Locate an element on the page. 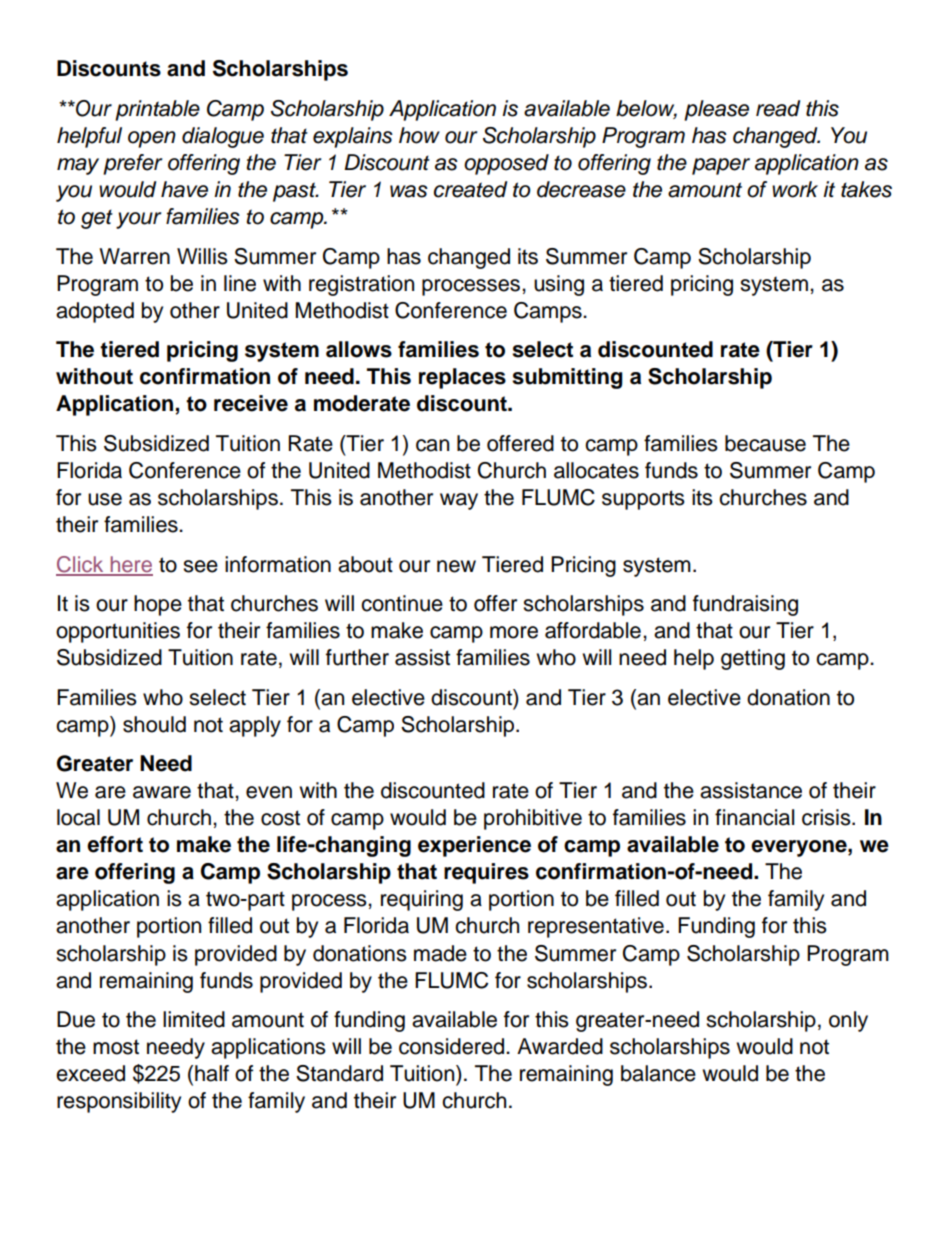 This document has width=952, height=1233. read is located at coordinates (778, 108).
